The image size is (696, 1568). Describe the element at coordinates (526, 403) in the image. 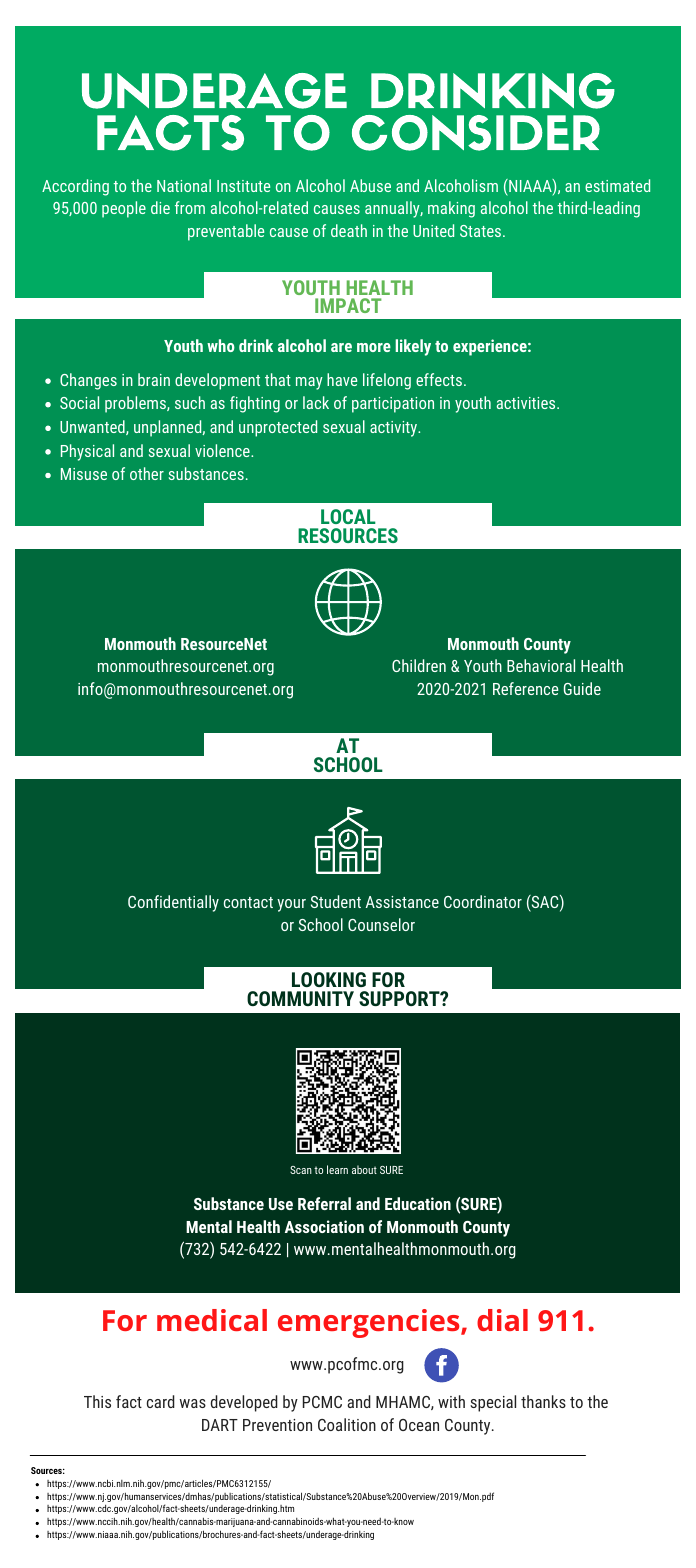

I see `activities` at that location.
